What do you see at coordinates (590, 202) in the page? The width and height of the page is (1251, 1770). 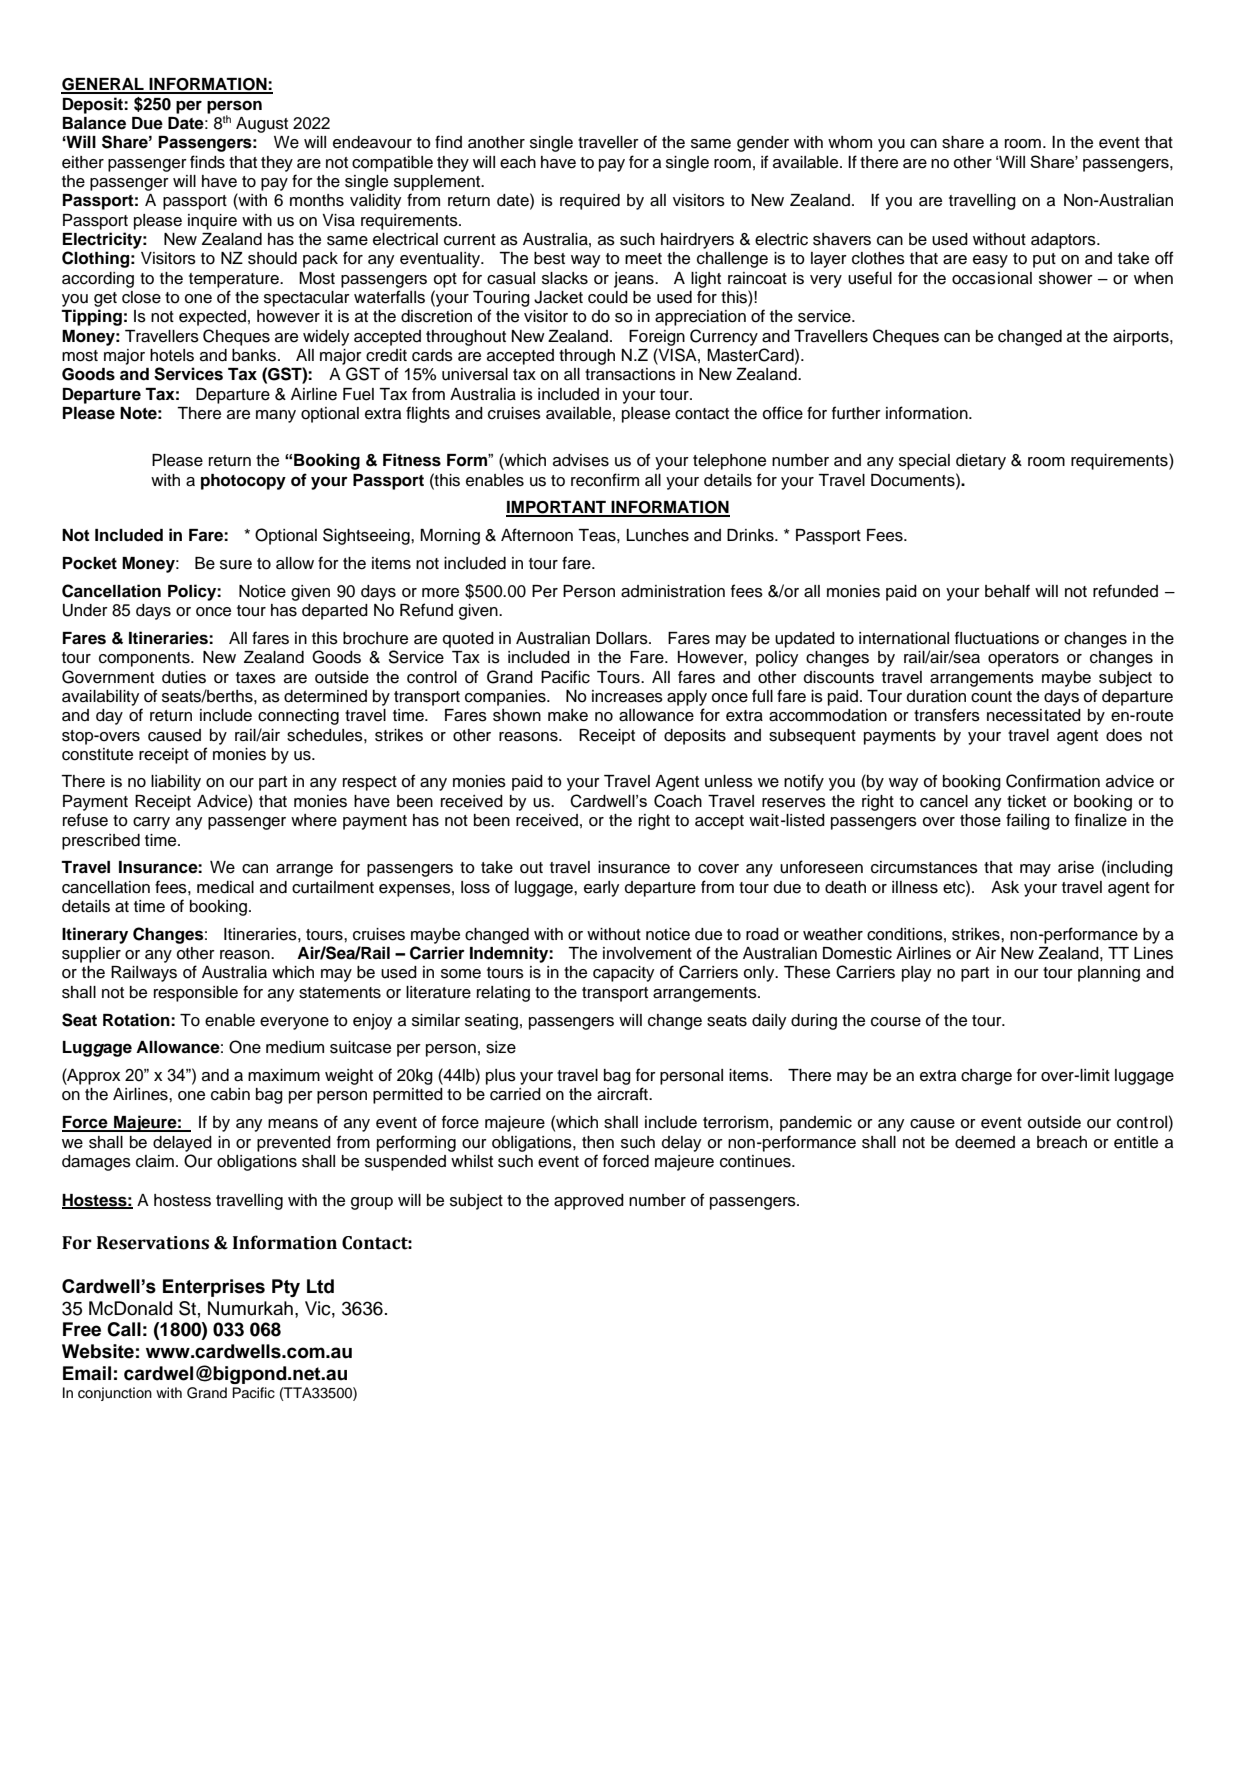 I see `required` at bounding box center [590, 202].
